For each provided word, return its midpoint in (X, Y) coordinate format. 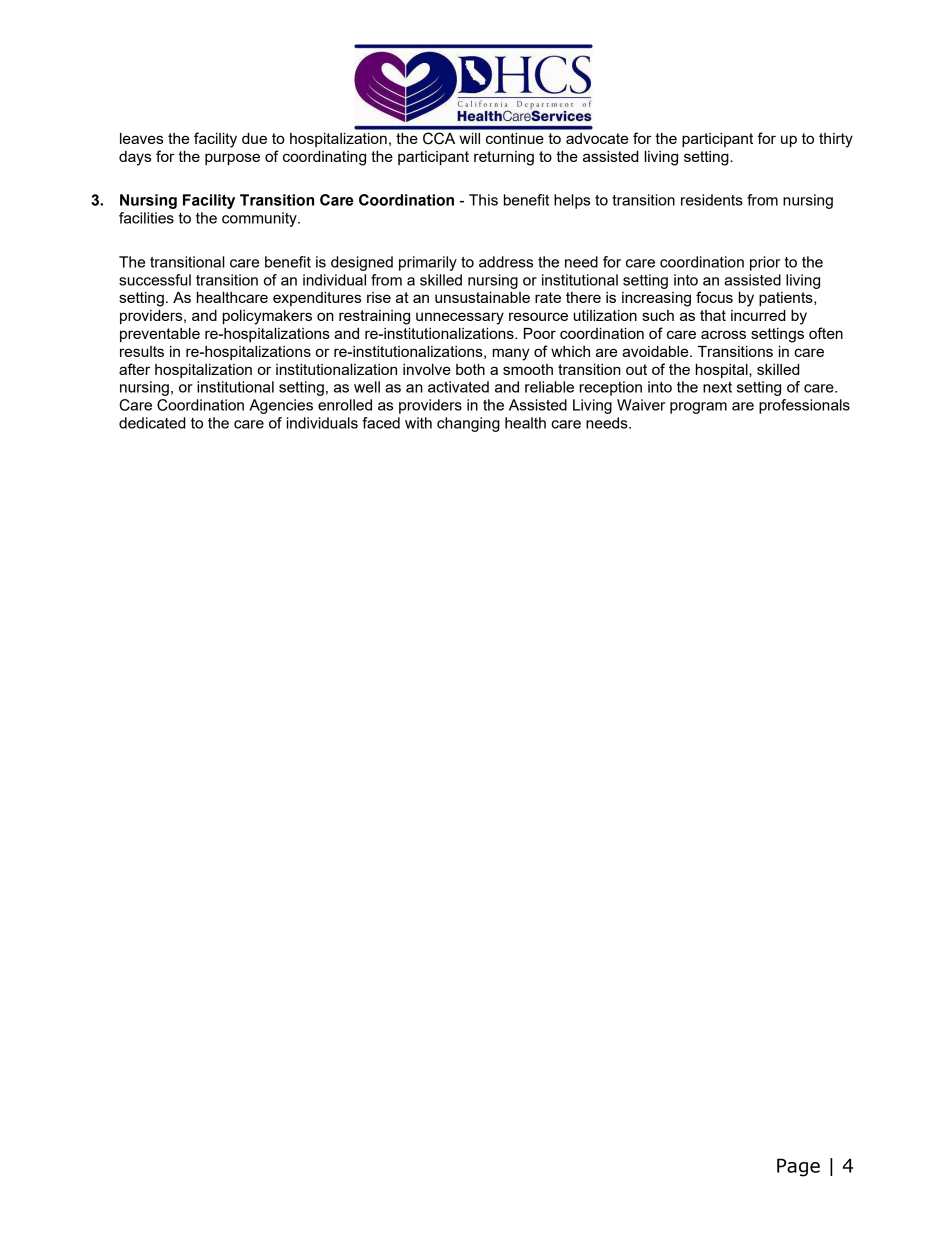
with (418, 423)
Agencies (281, 406)
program (698, 408)
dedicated (152, 423)
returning (504, 158)
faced (381, 423)
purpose (232, 159)
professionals (804, 406)
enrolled (345, 405)
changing (468, 424)
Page (798, 1167)
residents (712, 200)
